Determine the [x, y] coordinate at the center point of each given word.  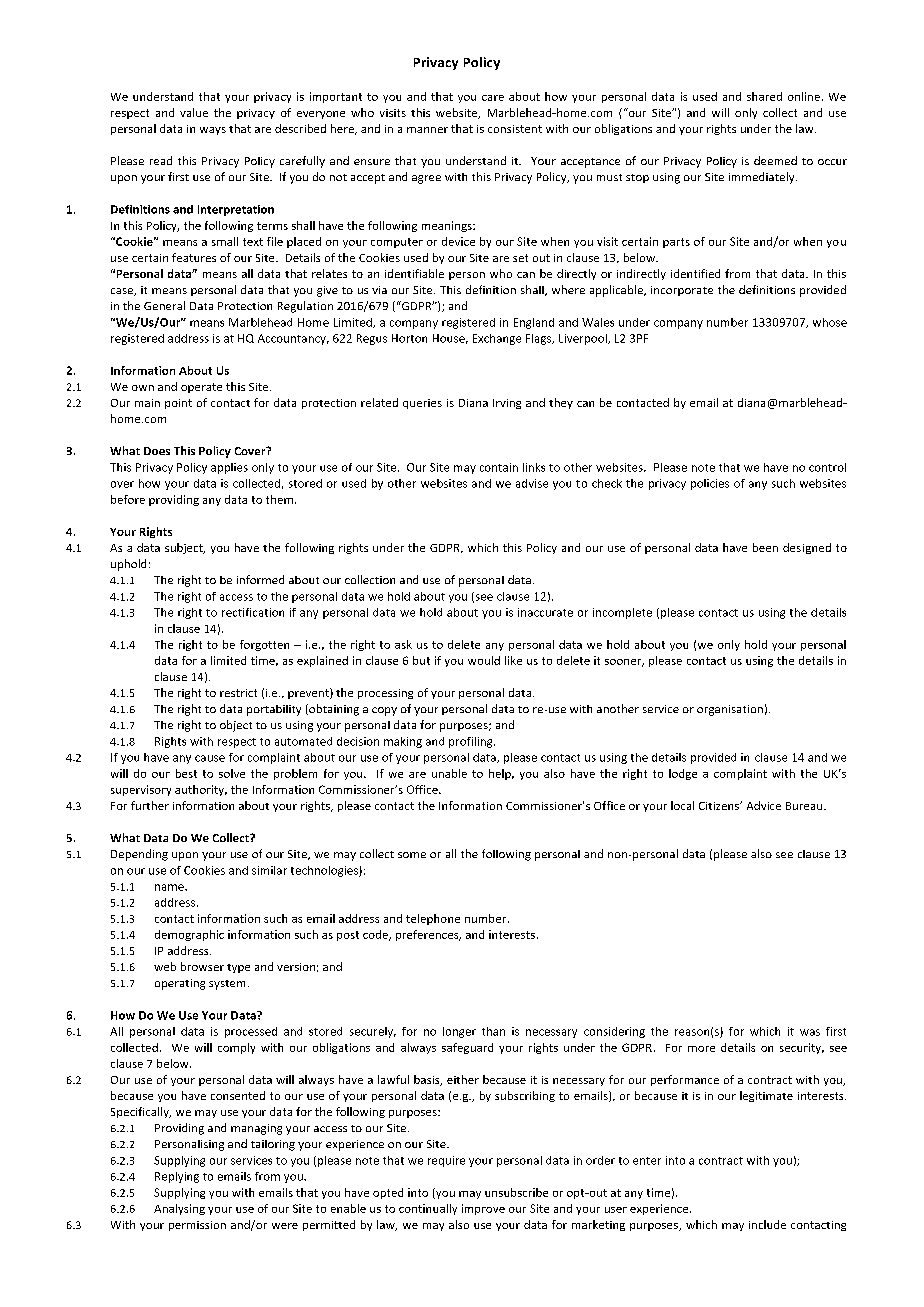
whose [830, 322]
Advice [764, 805]
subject [185, 548]
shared [764, 96]
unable [449, 773]
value [194, 112]
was [810, 1032]
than [493, 1031]
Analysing [179, 1209]
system [227, 985]
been [765, 547]
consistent [515, 129]
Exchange [497, 339]
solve [232, 773]
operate [201, 388]
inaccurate [545, 612]
